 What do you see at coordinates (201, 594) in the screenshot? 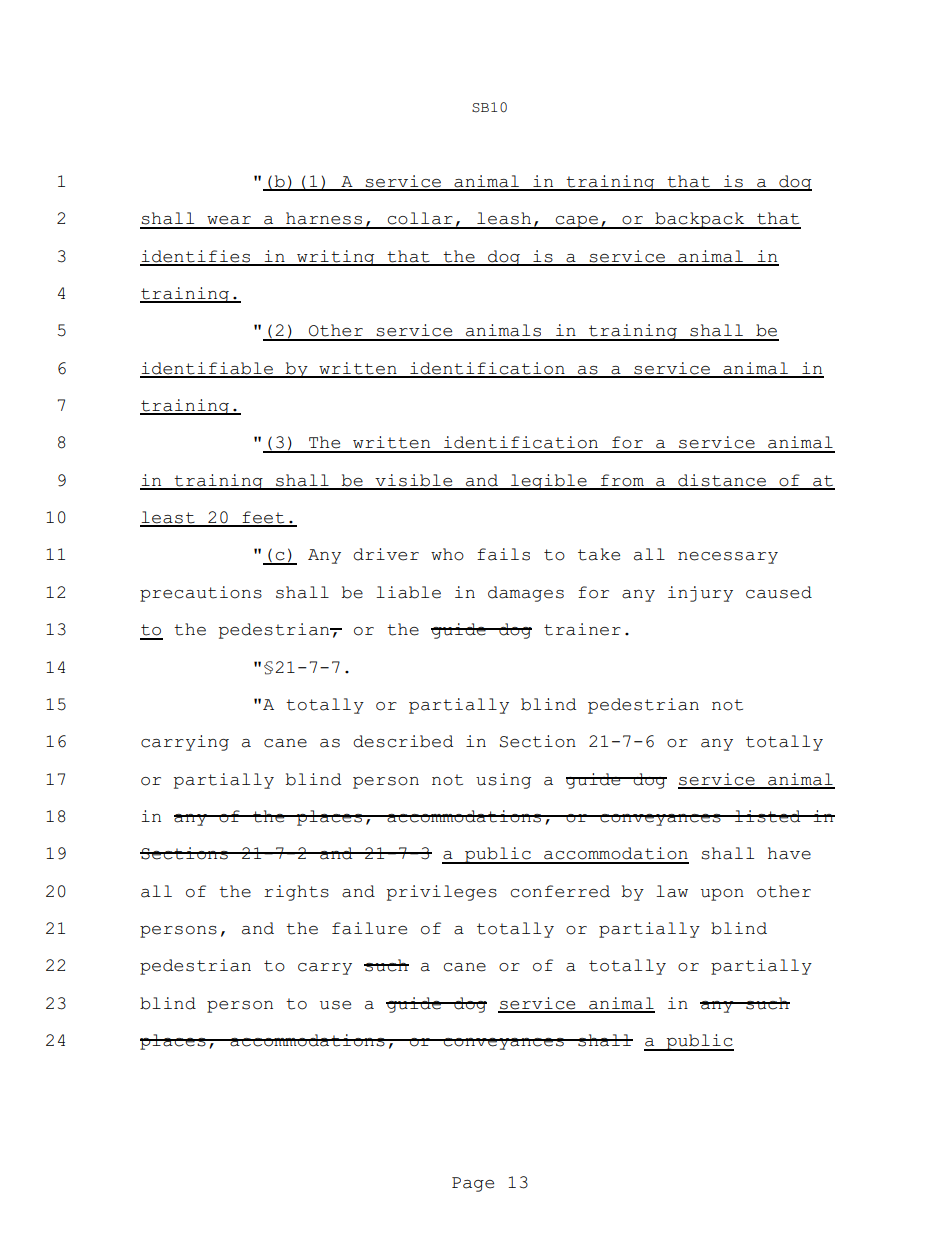
I see `precautions` at bounding box center [201, 594].
